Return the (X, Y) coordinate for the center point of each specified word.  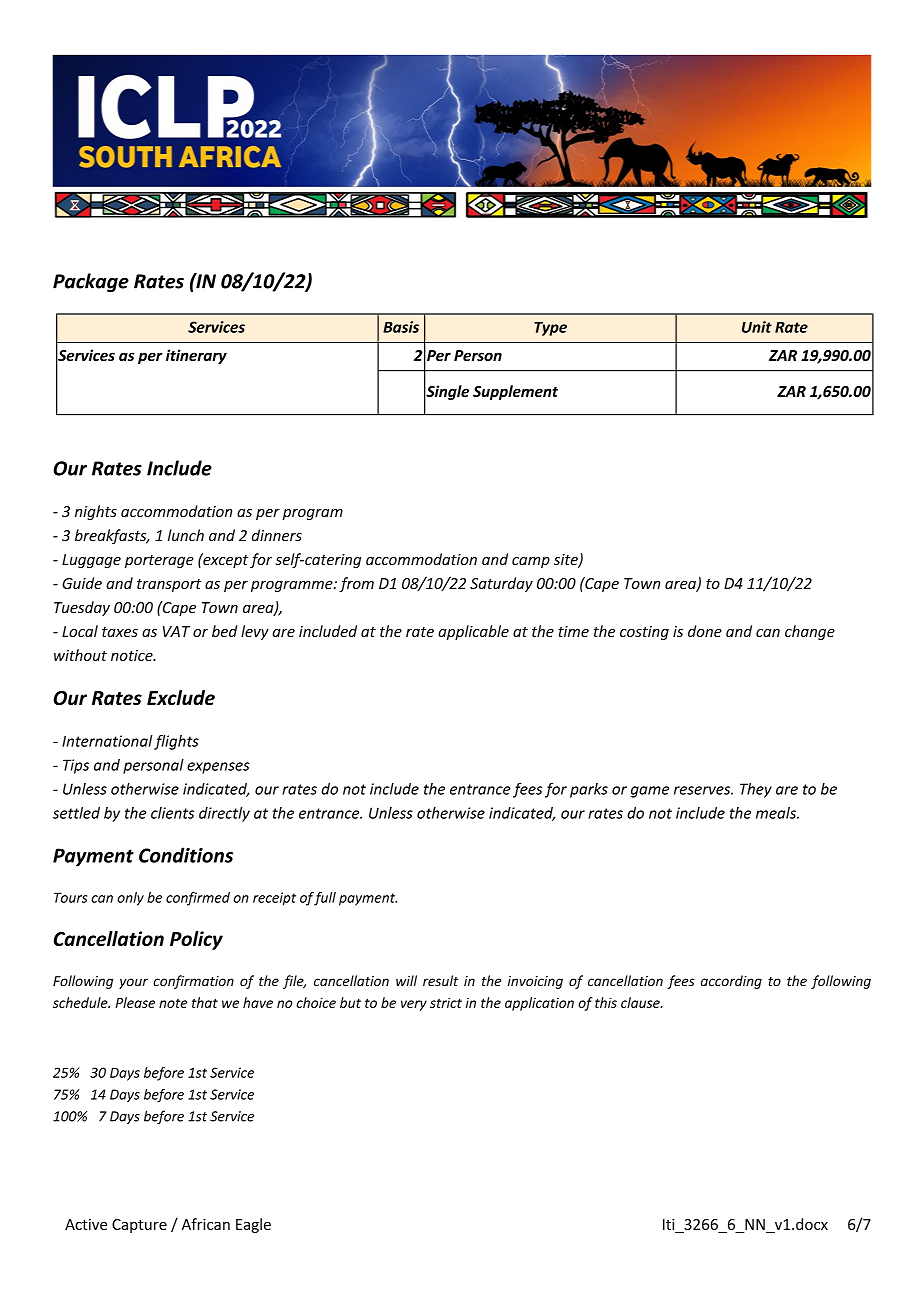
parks (589, 790)
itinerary (196, 356)
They (756, 790)
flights (176, 742)
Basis (401, 327)
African (206, 1224)
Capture (139, 1226)
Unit (757, 327)
